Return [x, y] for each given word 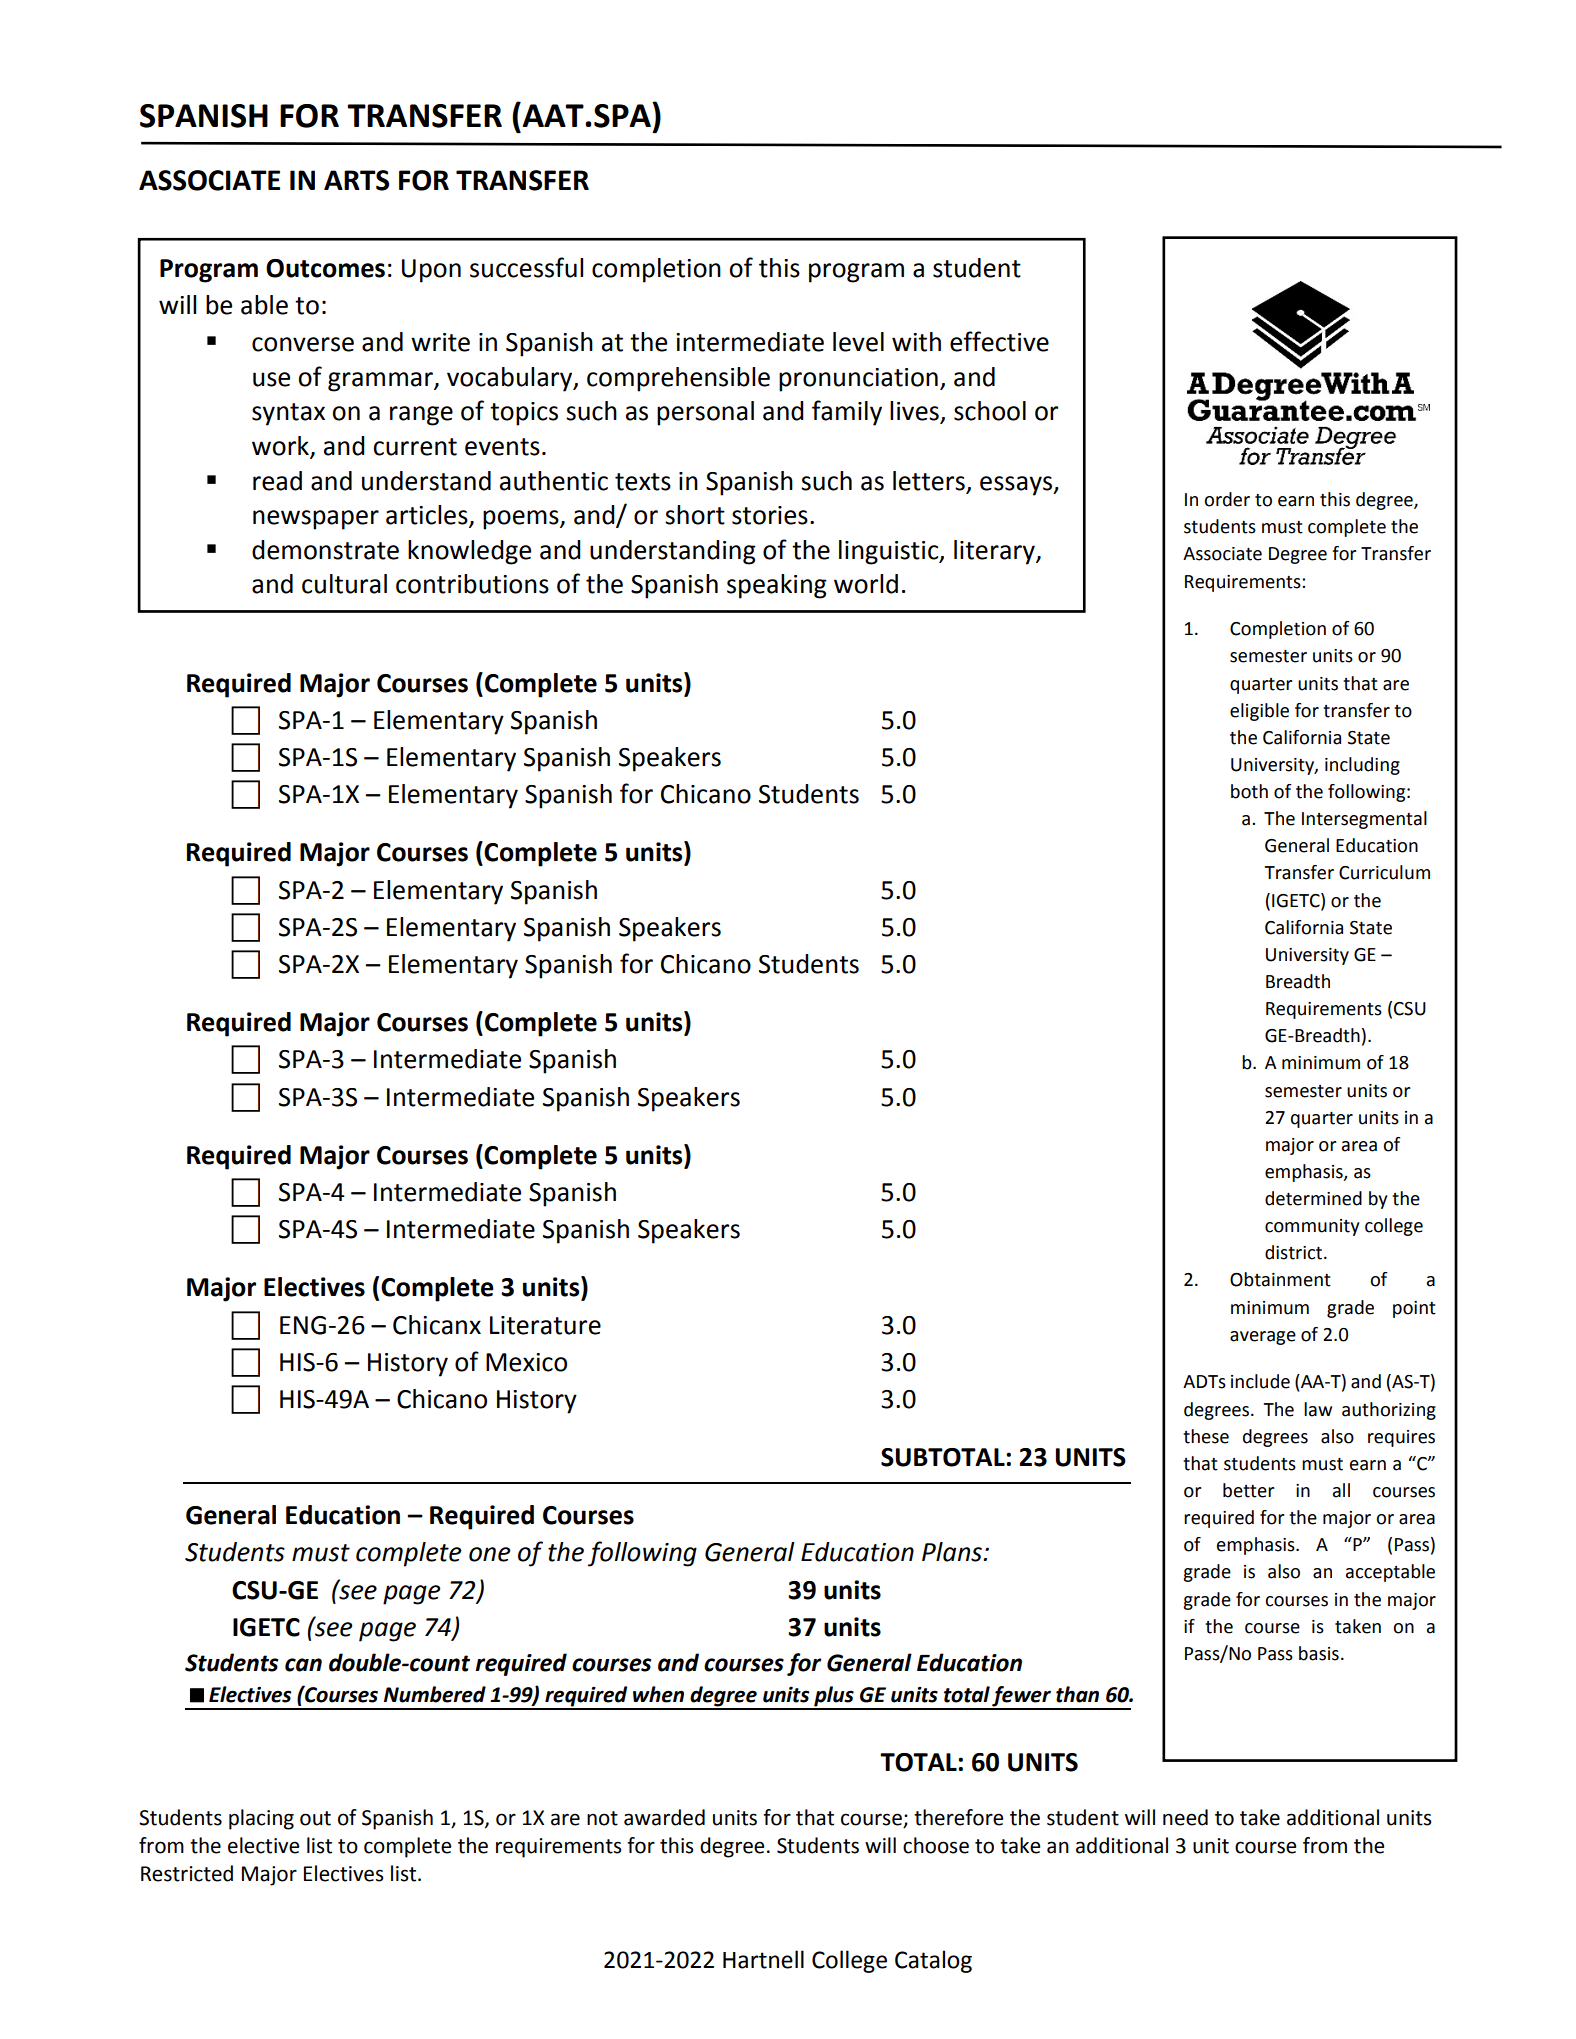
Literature [545, 1325]
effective [999, 341]
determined [1313, 1198]
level [858, 342]
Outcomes [325, 268]
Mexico [526, 1362]
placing [261, 1819]
